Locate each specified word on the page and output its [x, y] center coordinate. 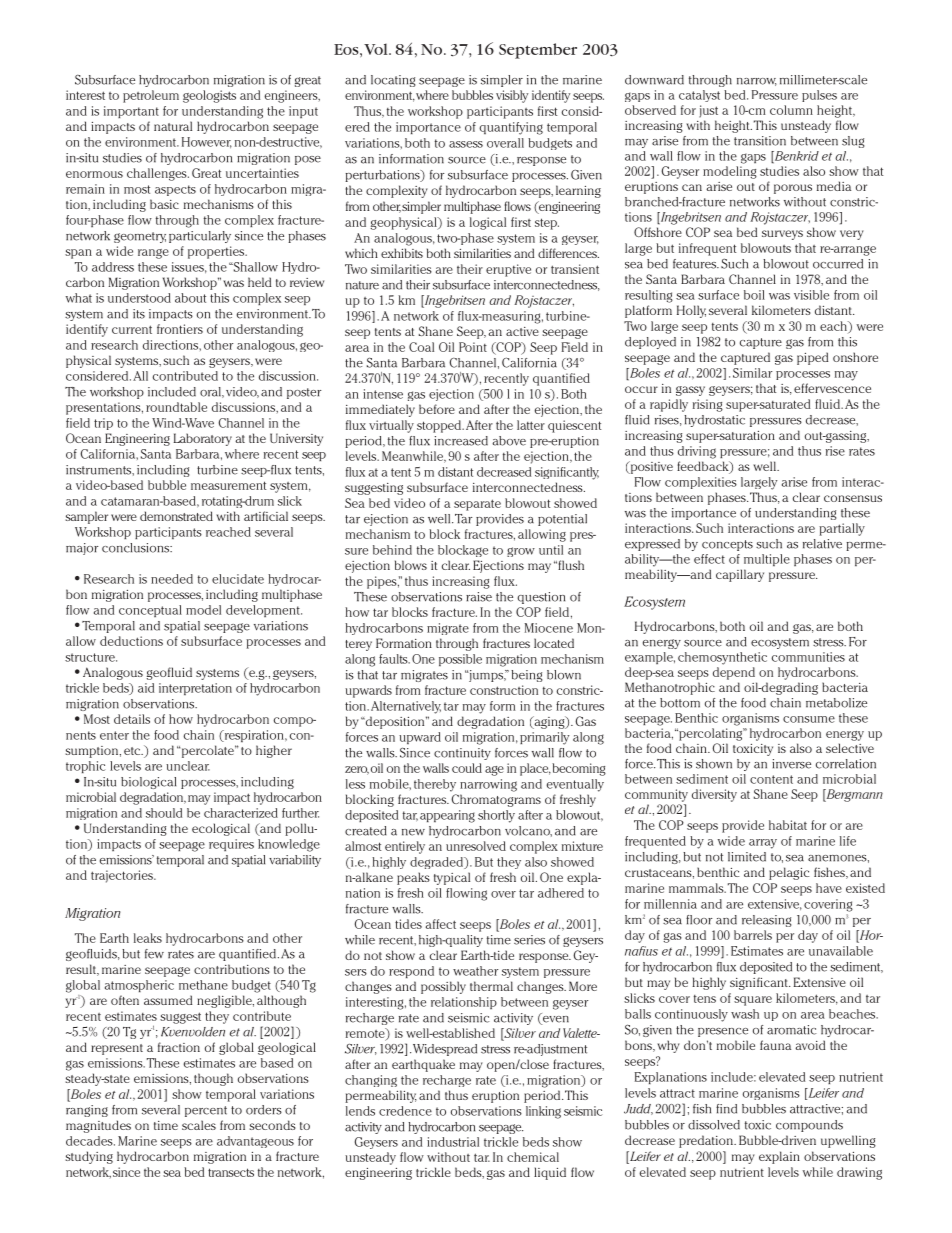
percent [206, 1111]
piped [812, 358]
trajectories [123, 876]
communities [808, 657]
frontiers [180, 329]
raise [479, 597]
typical [452, 878]
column [791, 110]
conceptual [150, 611]
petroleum [151, 96]
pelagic [789, 873]
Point [473, 347]
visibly [512, 96]
